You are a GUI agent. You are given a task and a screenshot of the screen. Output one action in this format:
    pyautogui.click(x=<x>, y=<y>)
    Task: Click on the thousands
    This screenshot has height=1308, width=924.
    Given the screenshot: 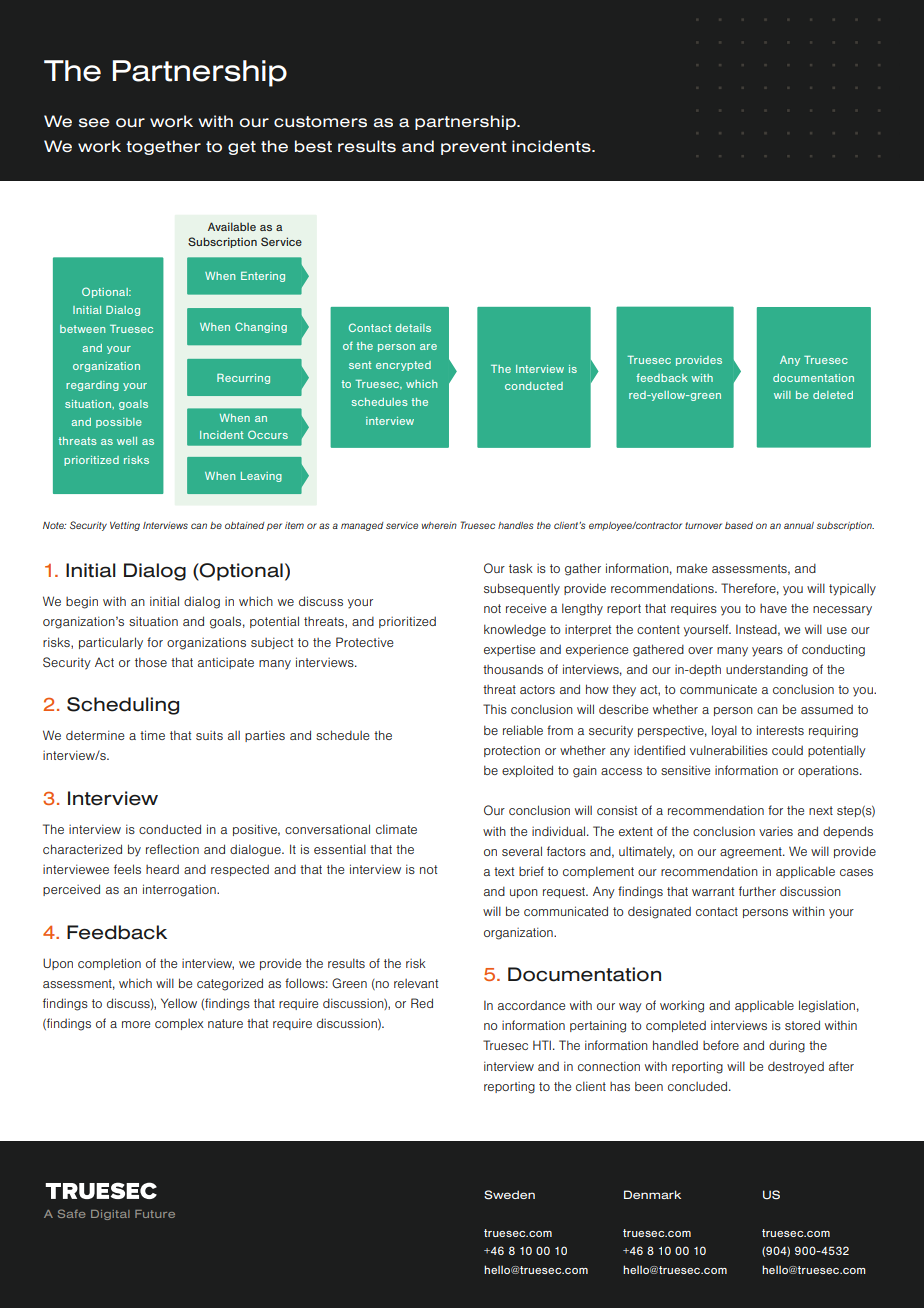 What is the action you would take?
    pyautogui.click(x=513, y=669)
